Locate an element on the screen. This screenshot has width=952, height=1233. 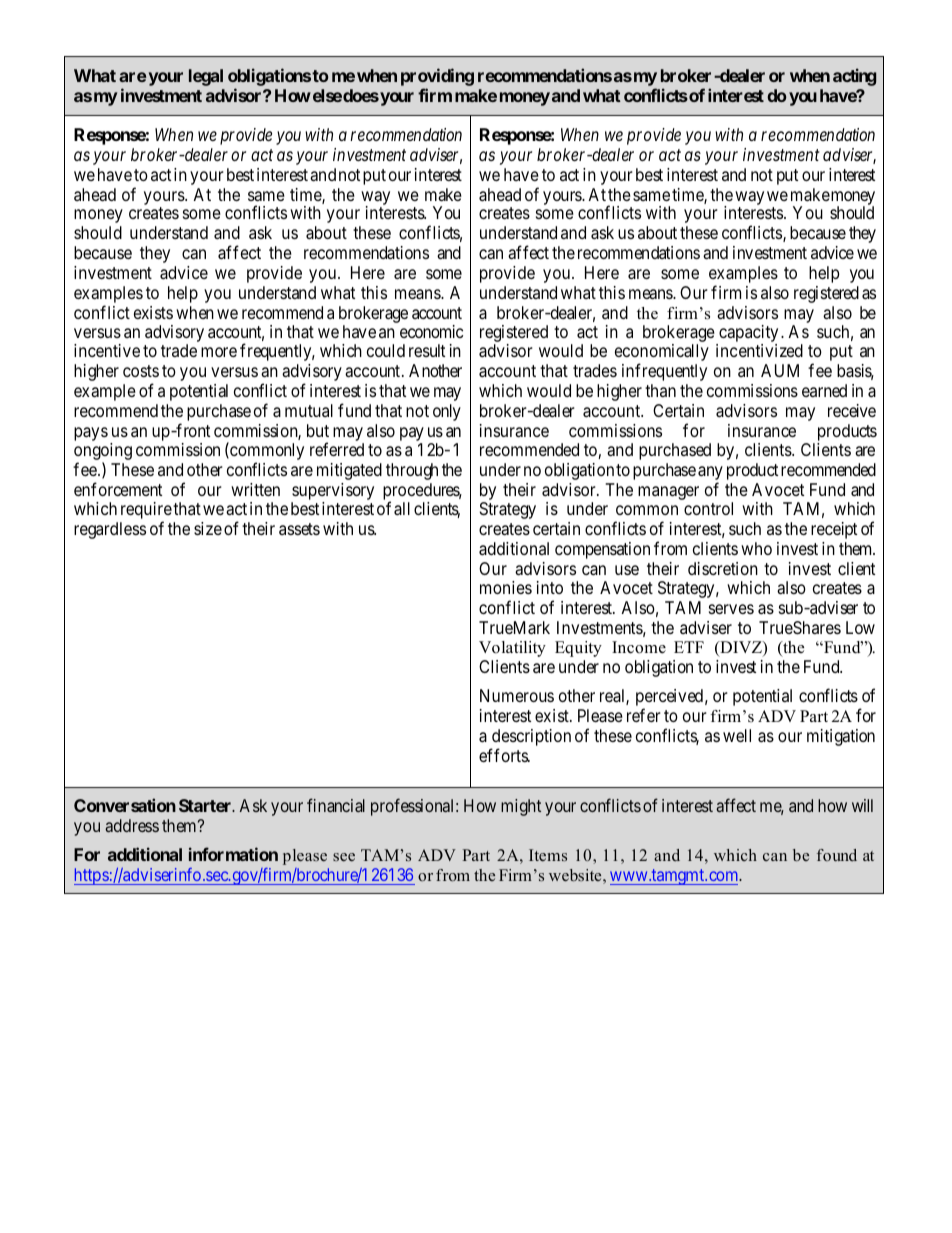
address is located at coordinates (132, 825).
